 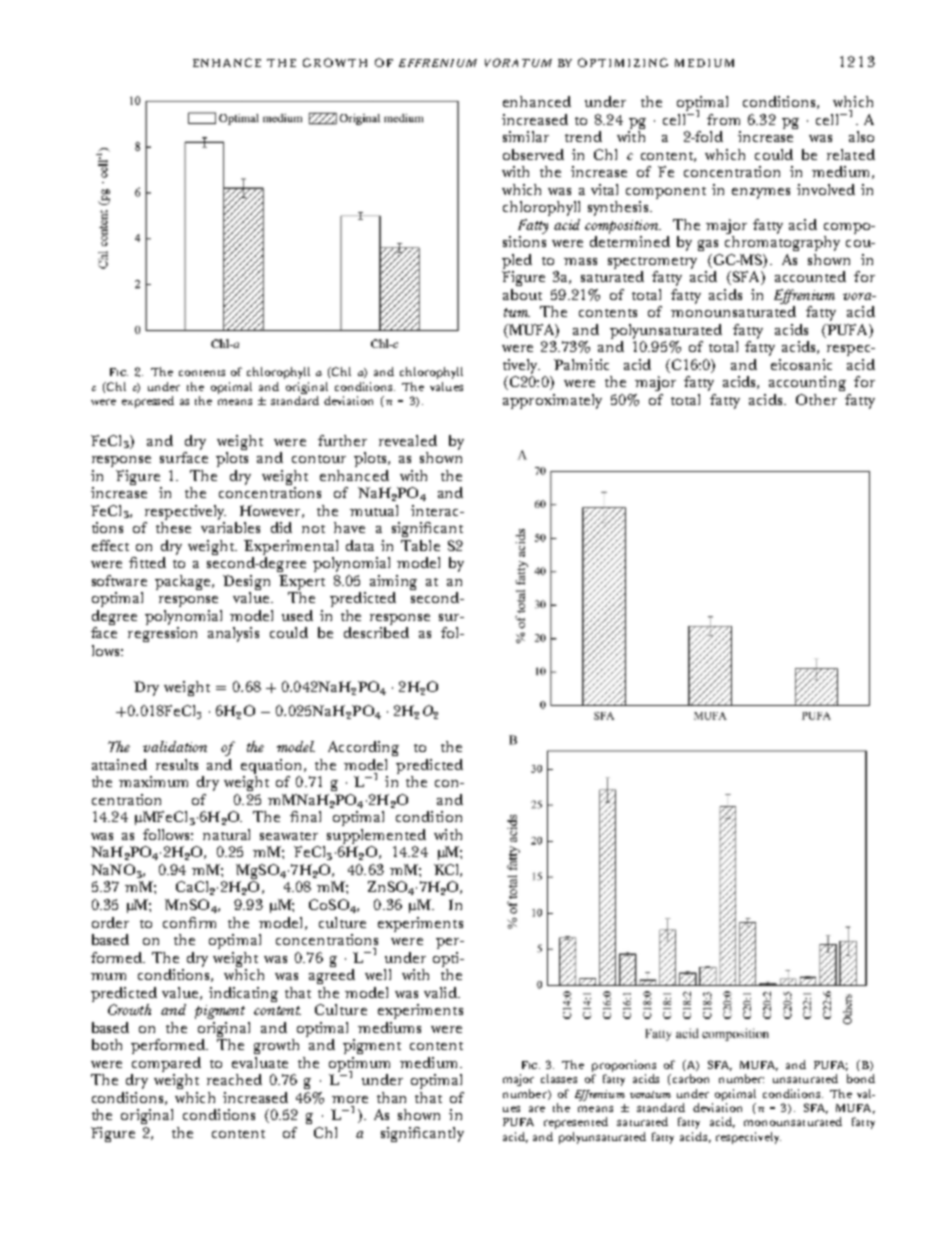 What do you see at coordinates (559, 1078) in the document?
I see `classes` at bounding box center [559, 1078].
